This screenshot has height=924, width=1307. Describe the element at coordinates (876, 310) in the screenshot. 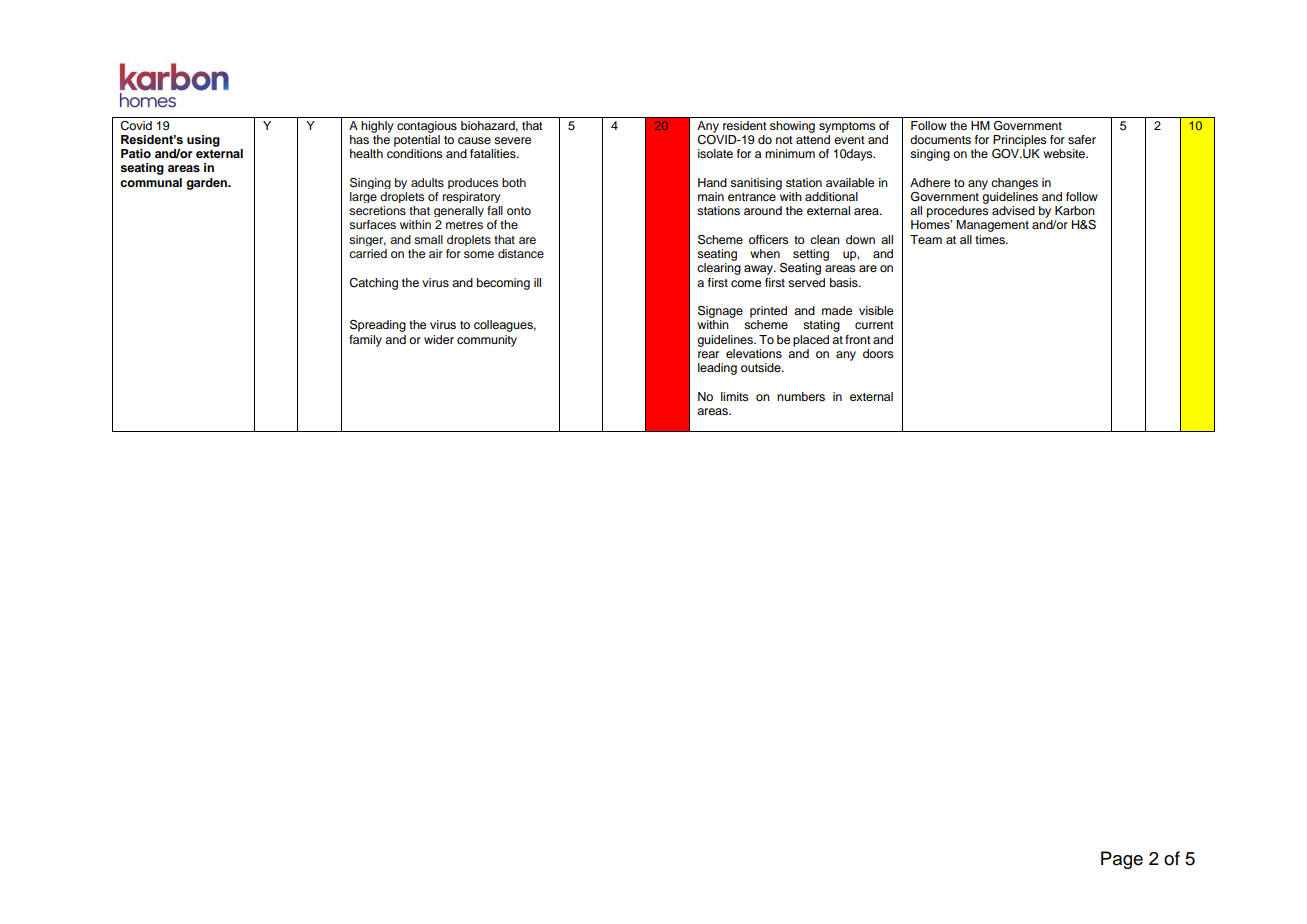

I see `visible` at that location.
